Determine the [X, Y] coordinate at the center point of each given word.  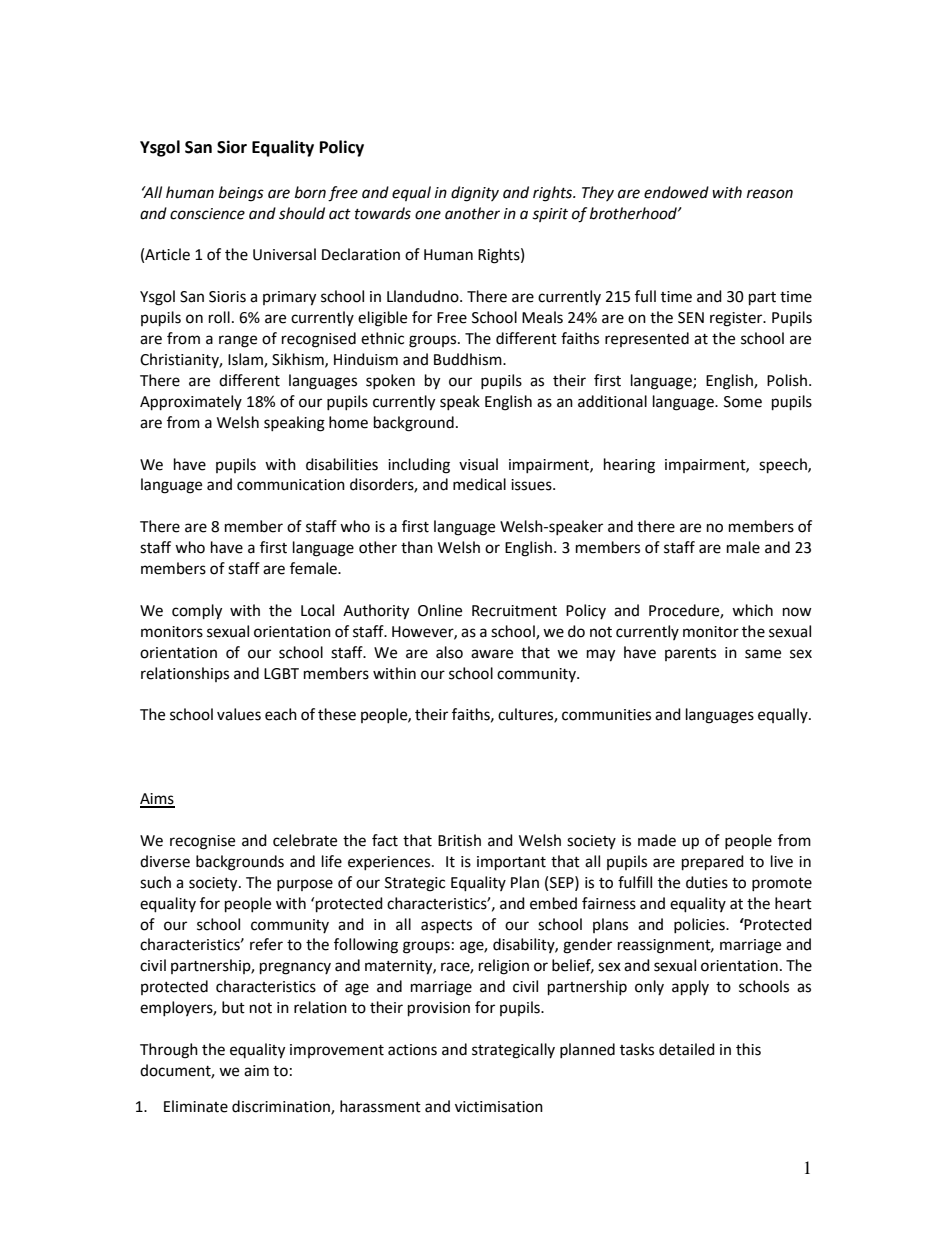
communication [291, 485]
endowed [676, 192]
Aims [157, 800]
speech [784, 466]
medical [479, 484]
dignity [475, 194]
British [459, 840]
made [657, 840]
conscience [207, 214]
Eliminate [196, 1106]
